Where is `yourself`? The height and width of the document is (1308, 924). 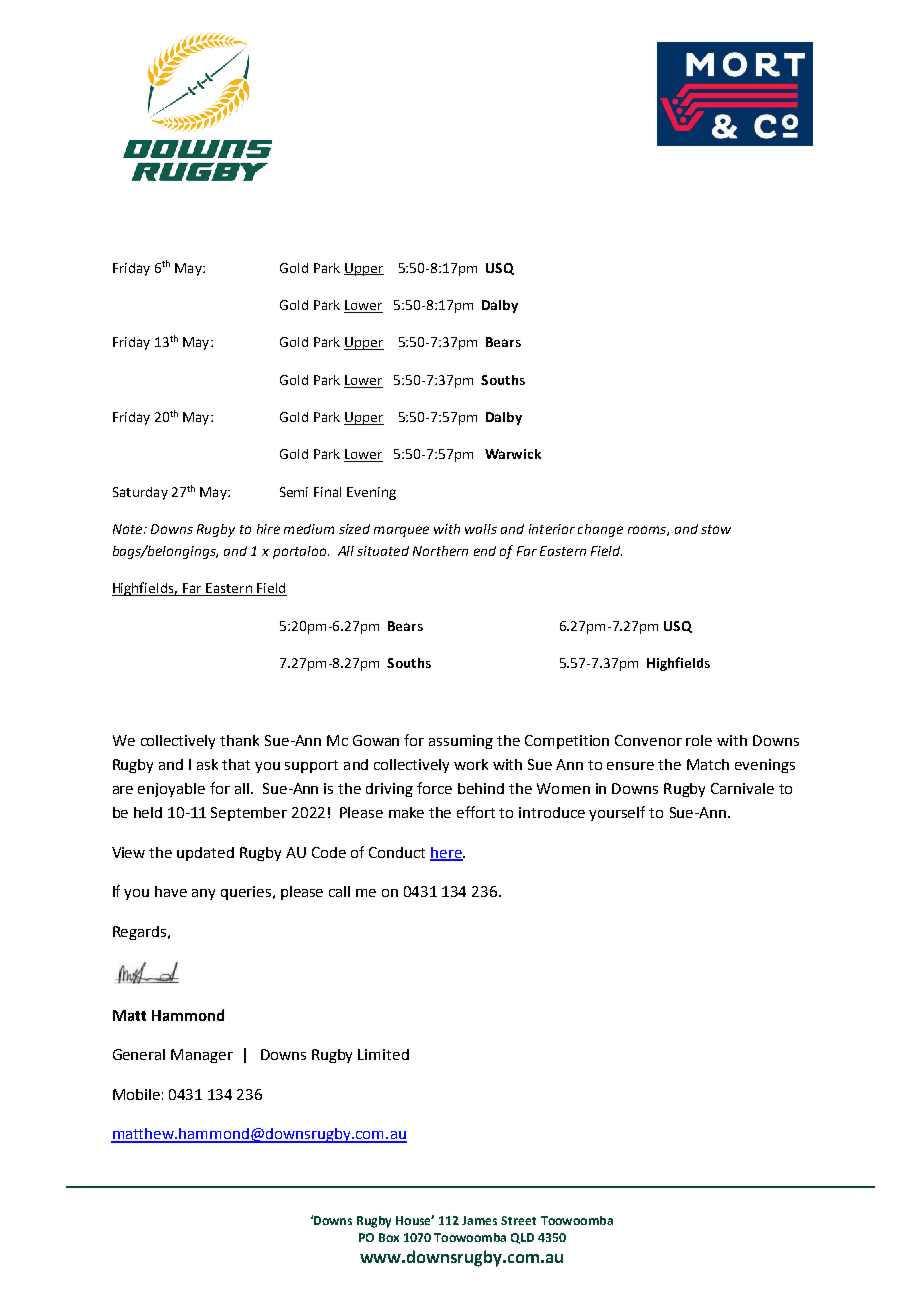 yourself is located at coordinates (617, 813).
